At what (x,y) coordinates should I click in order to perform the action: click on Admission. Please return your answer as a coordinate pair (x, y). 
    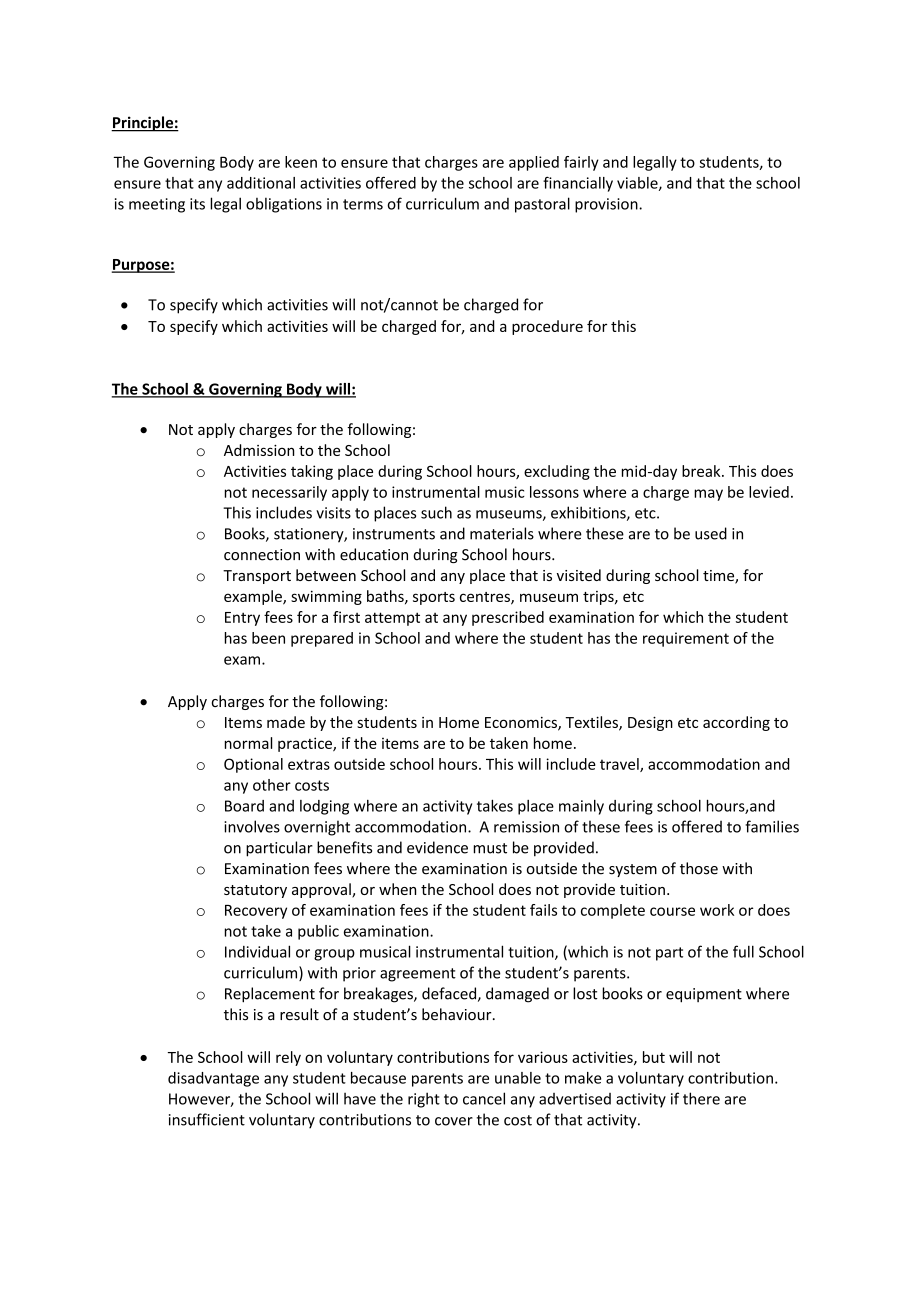
    Looking at the image, I should click on (259, 450).
